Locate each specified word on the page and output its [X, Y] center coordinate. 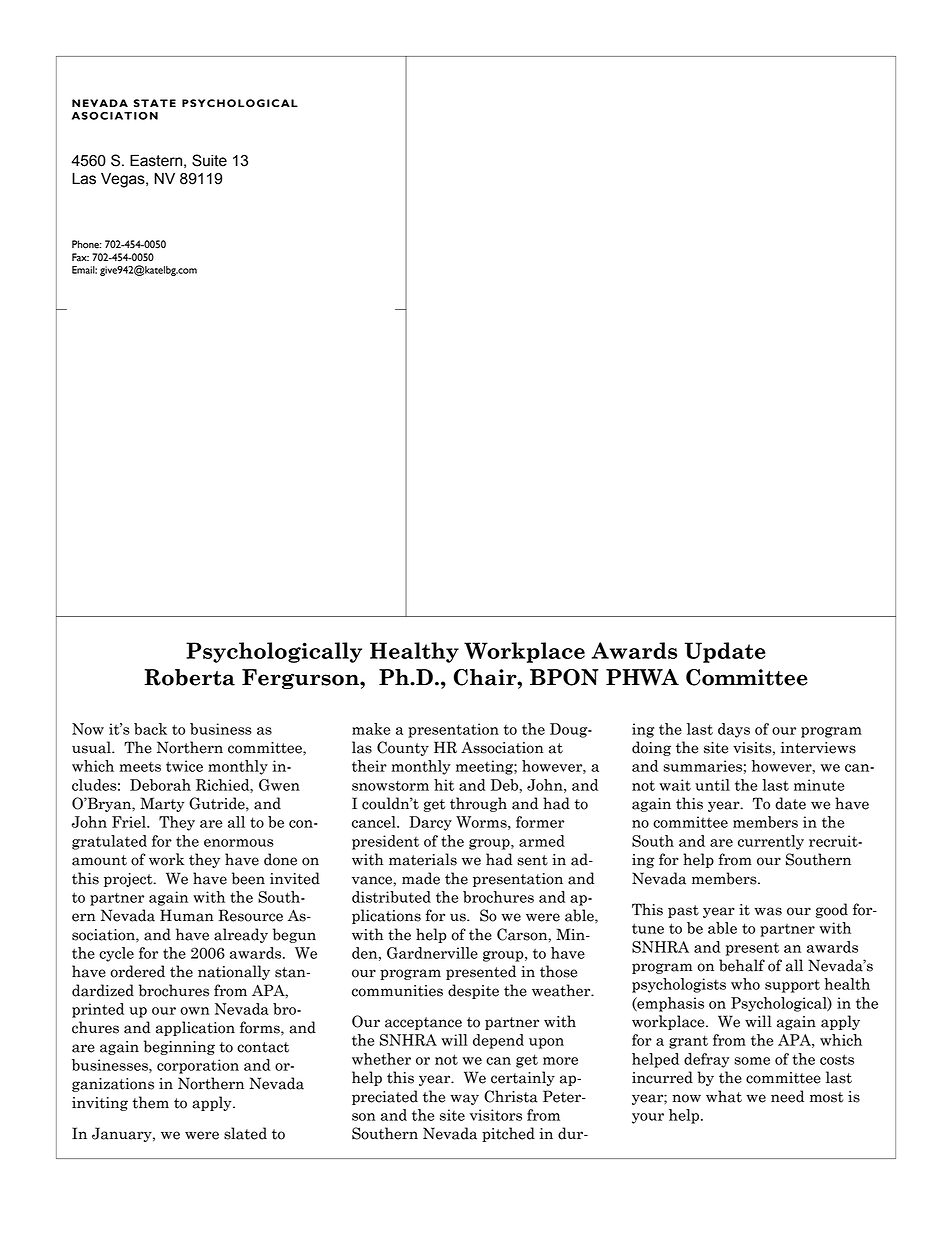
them [151, 1102]
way [464, 1099]
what [724, 1096]
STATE [154, 103]
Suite [209, 160]
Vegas [124, 180]
